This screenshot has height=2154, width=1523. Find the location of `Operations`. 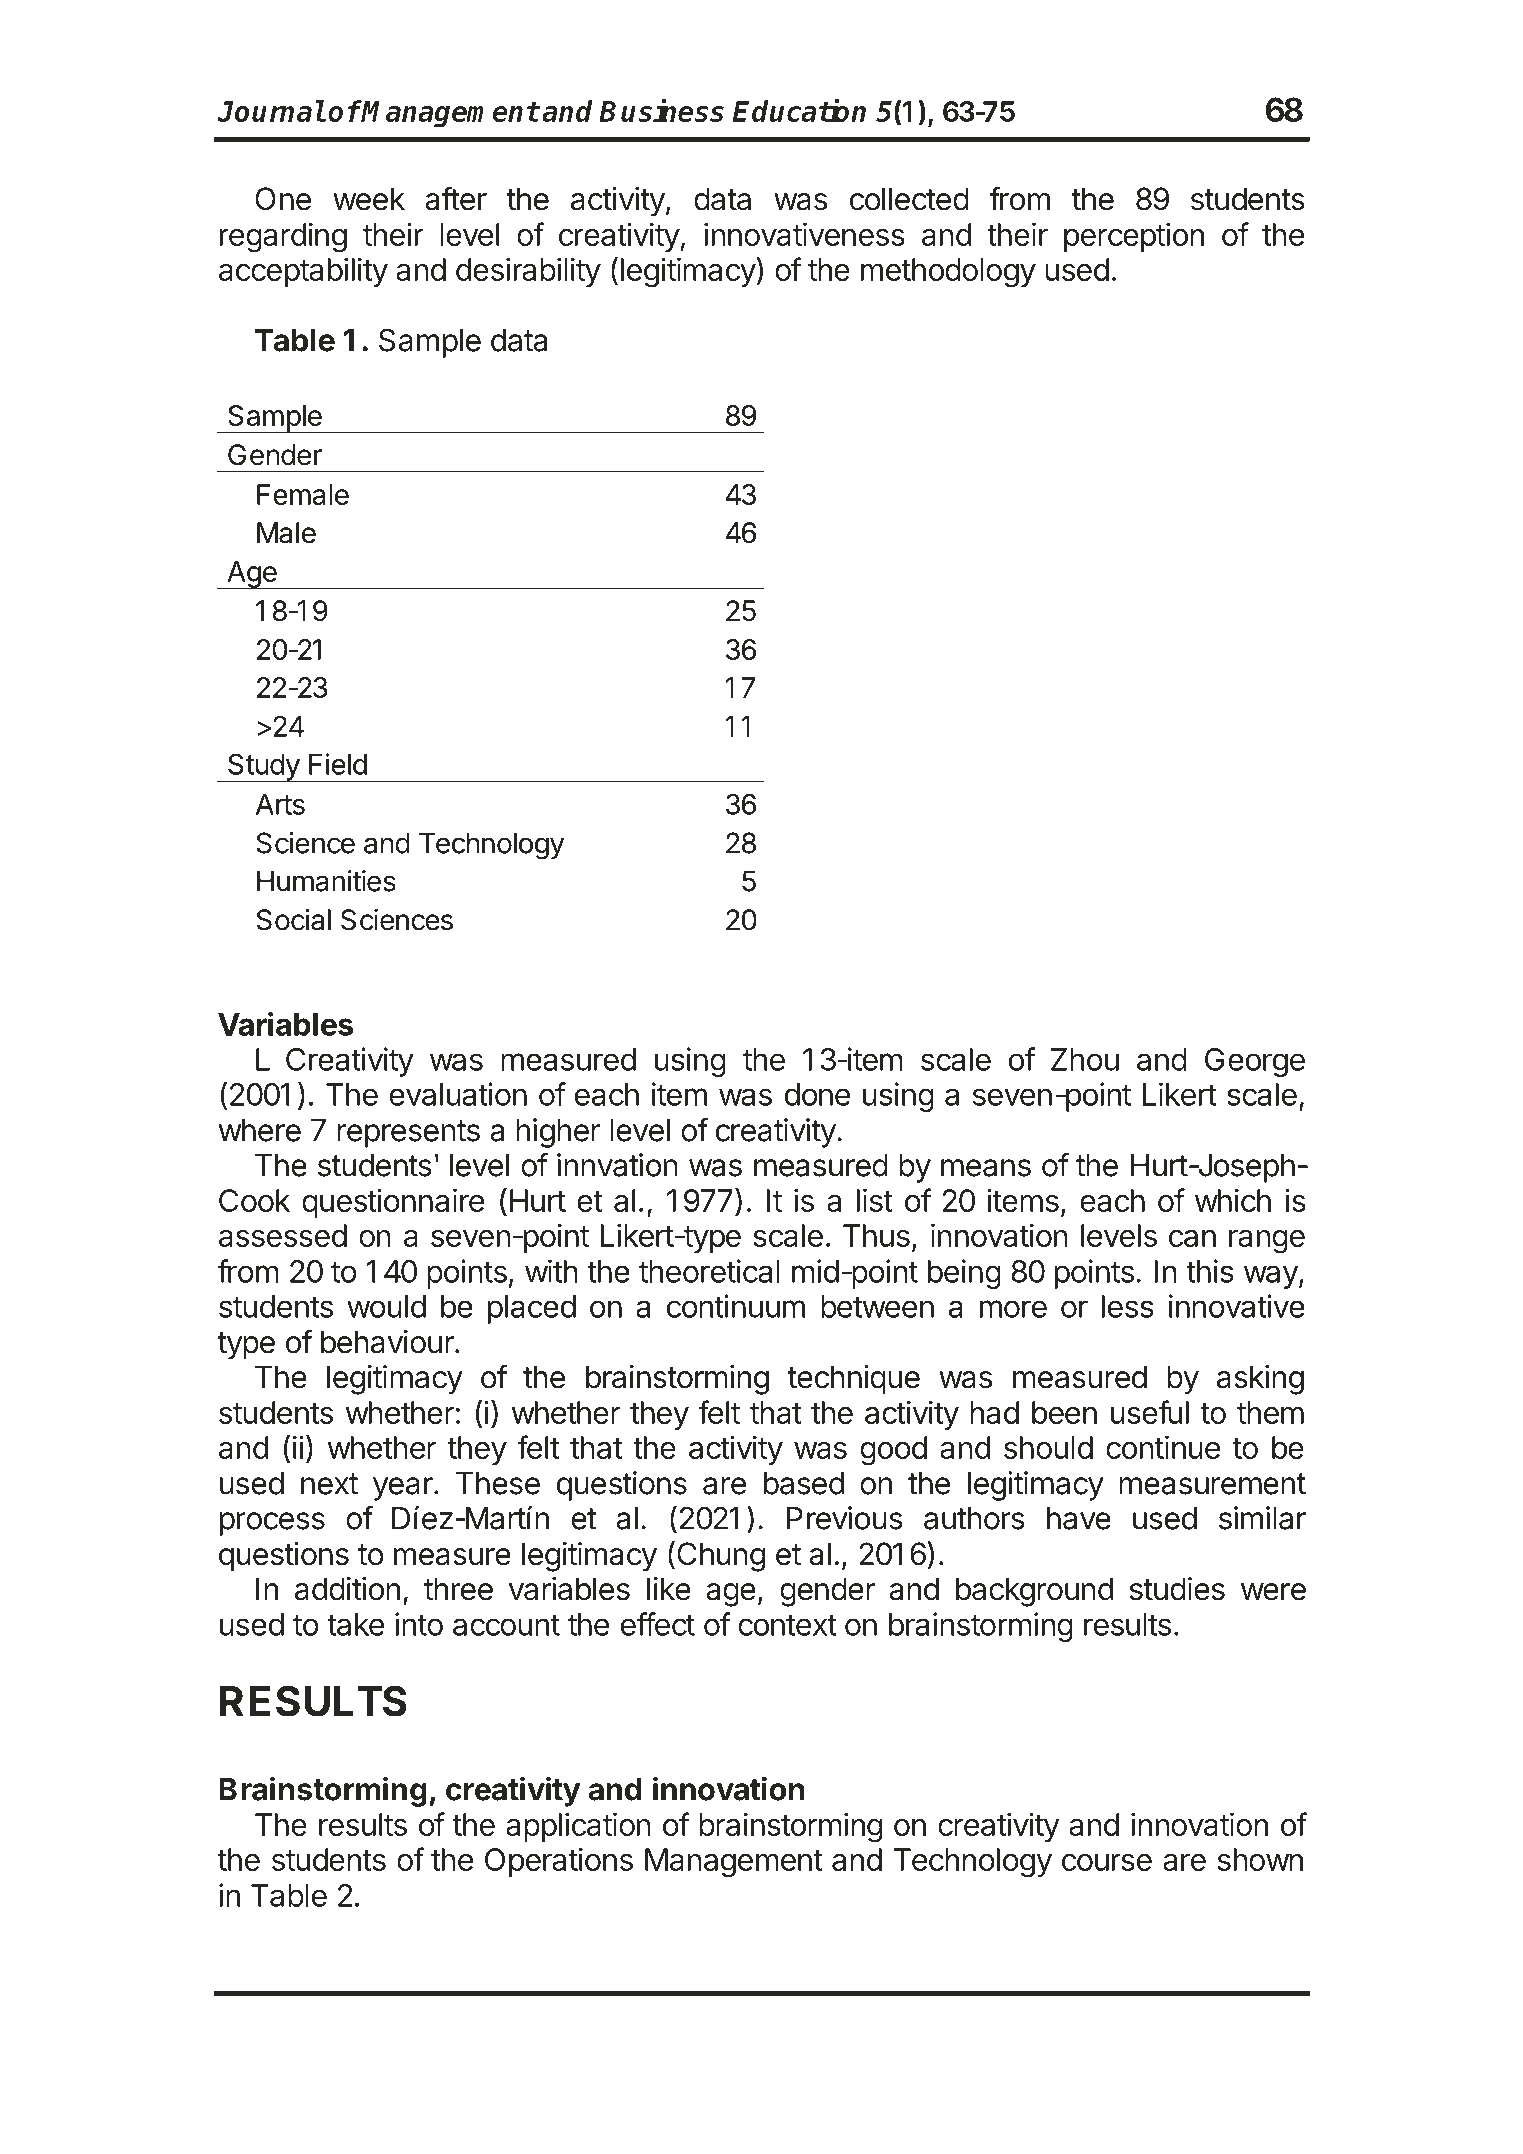

Operations is located at coordinates (559, 1862).
